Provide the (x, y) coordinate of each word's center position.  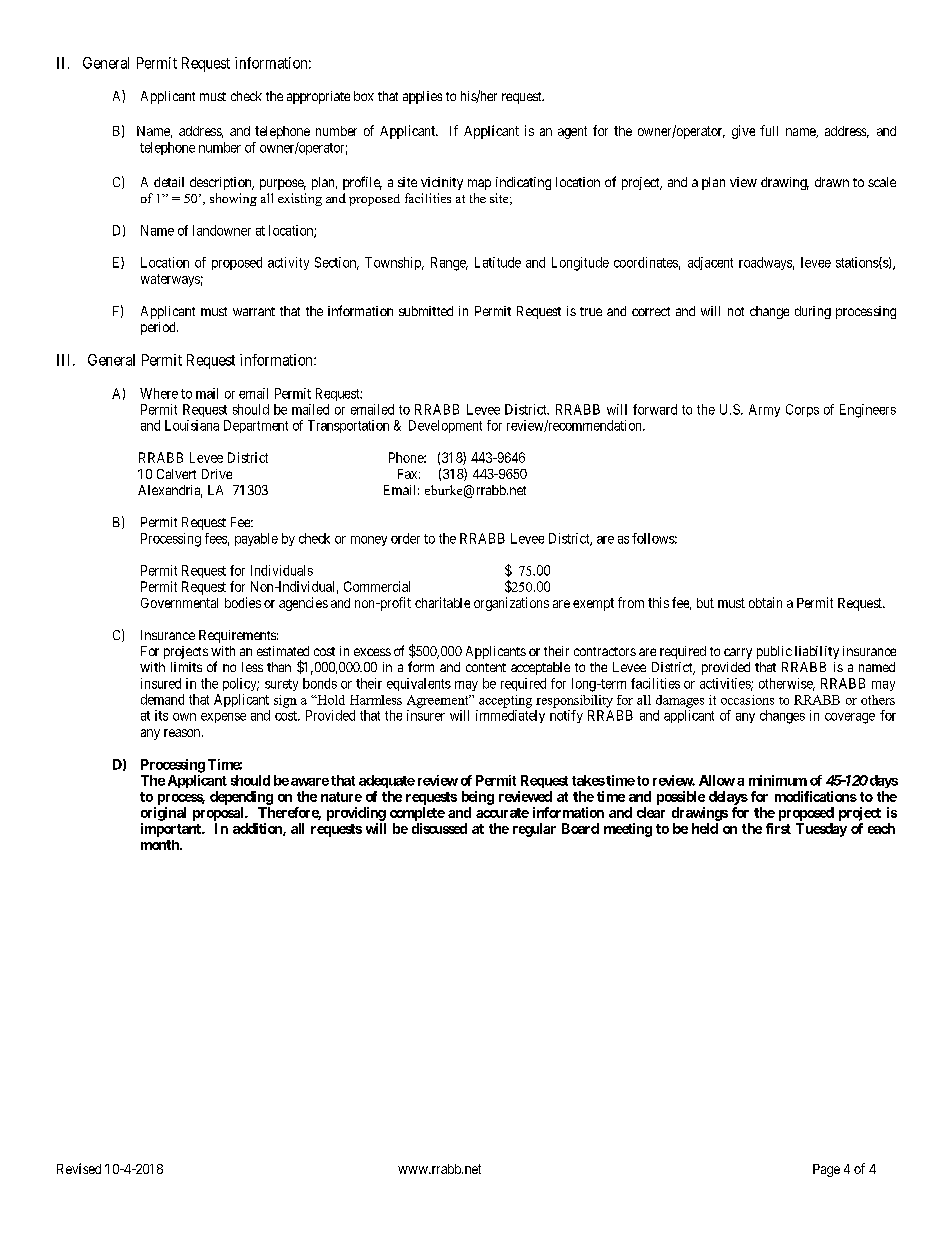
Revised (79, 1168)
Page (826, 1170)
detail (169, 182)
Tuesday (821, 830)
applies (422, 97)
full (769, 130)
